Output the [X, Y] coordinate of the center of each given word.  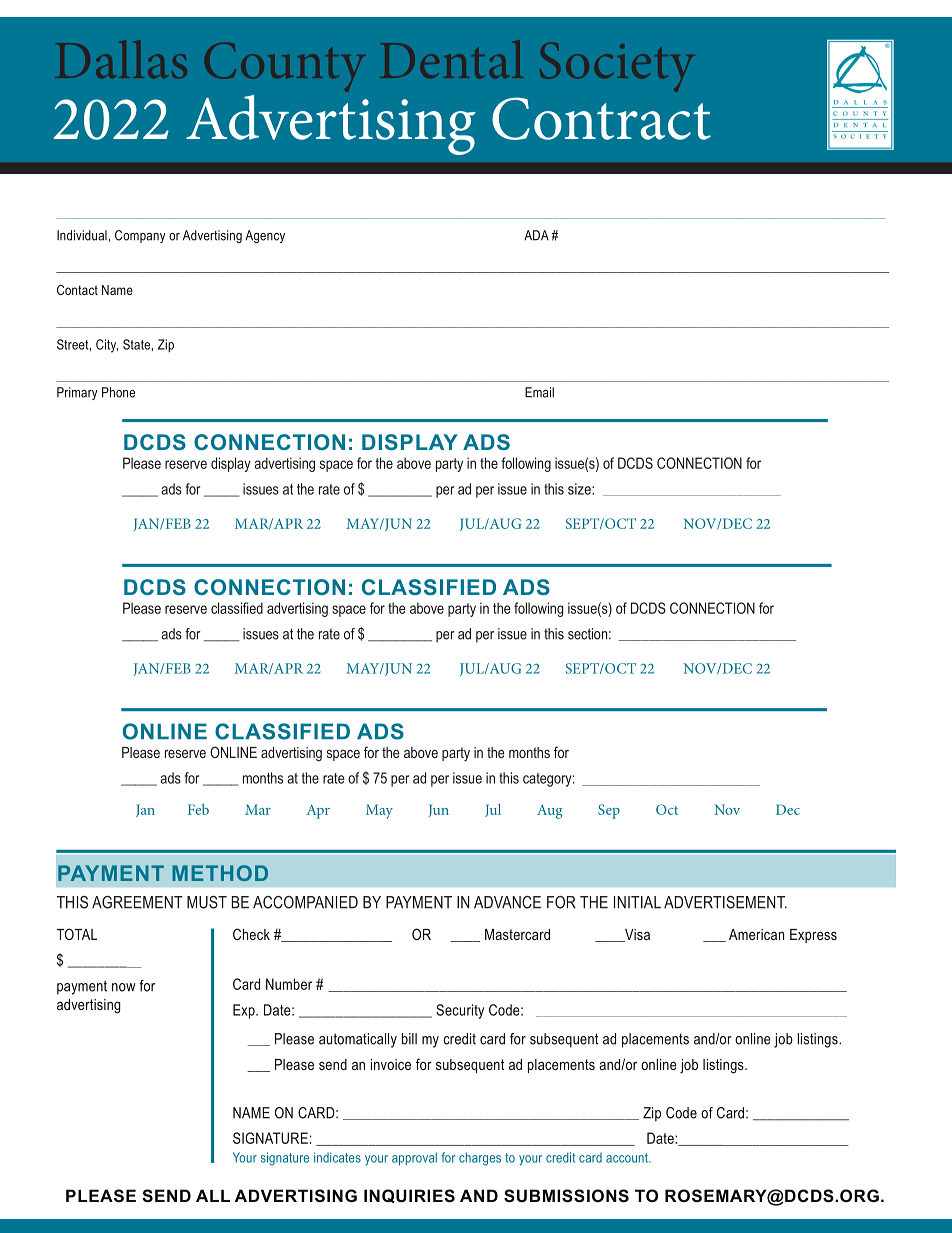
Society [617, 67]
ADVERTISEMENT [725, 902]
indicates [337, 1157]
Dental [452, 59]
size [580, 489]
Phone [118, 392]
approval [414, 1158]
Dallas [121, 59]
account [628, 1158]
